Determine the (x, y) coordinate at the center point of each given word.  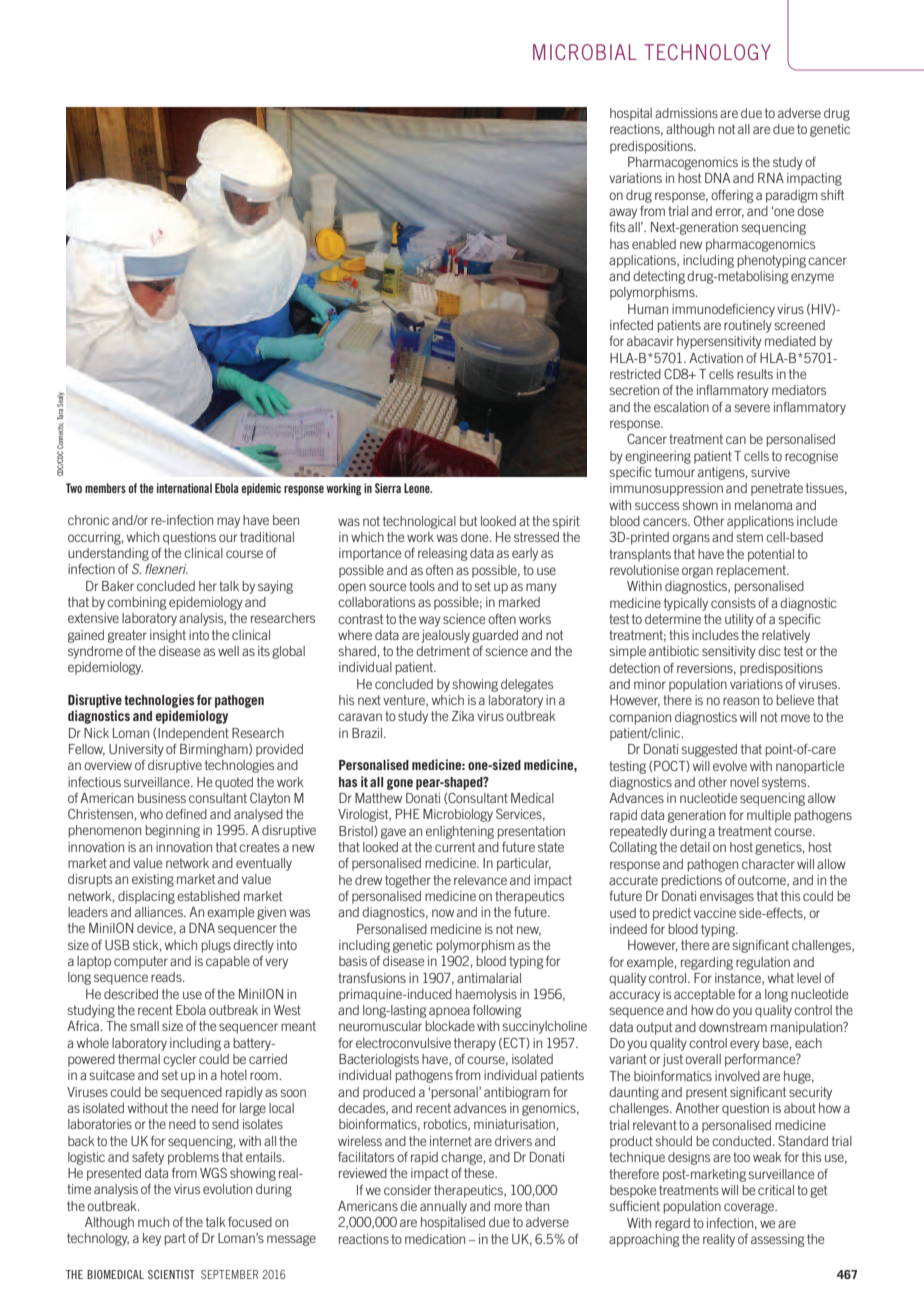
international (184, 488)
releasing (443, 554)
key (152, 1239)
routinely (748, 326)
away (623, 213)
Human (648, 309)
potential (771, 555)
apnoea (449, 1012)
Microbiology (458, 815)
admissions (686, 113)
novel (744, 782)
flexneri (166, 569)
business (162, 798)
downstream (733, 1027)
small (144, 1026)
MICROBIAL (585, 52)
